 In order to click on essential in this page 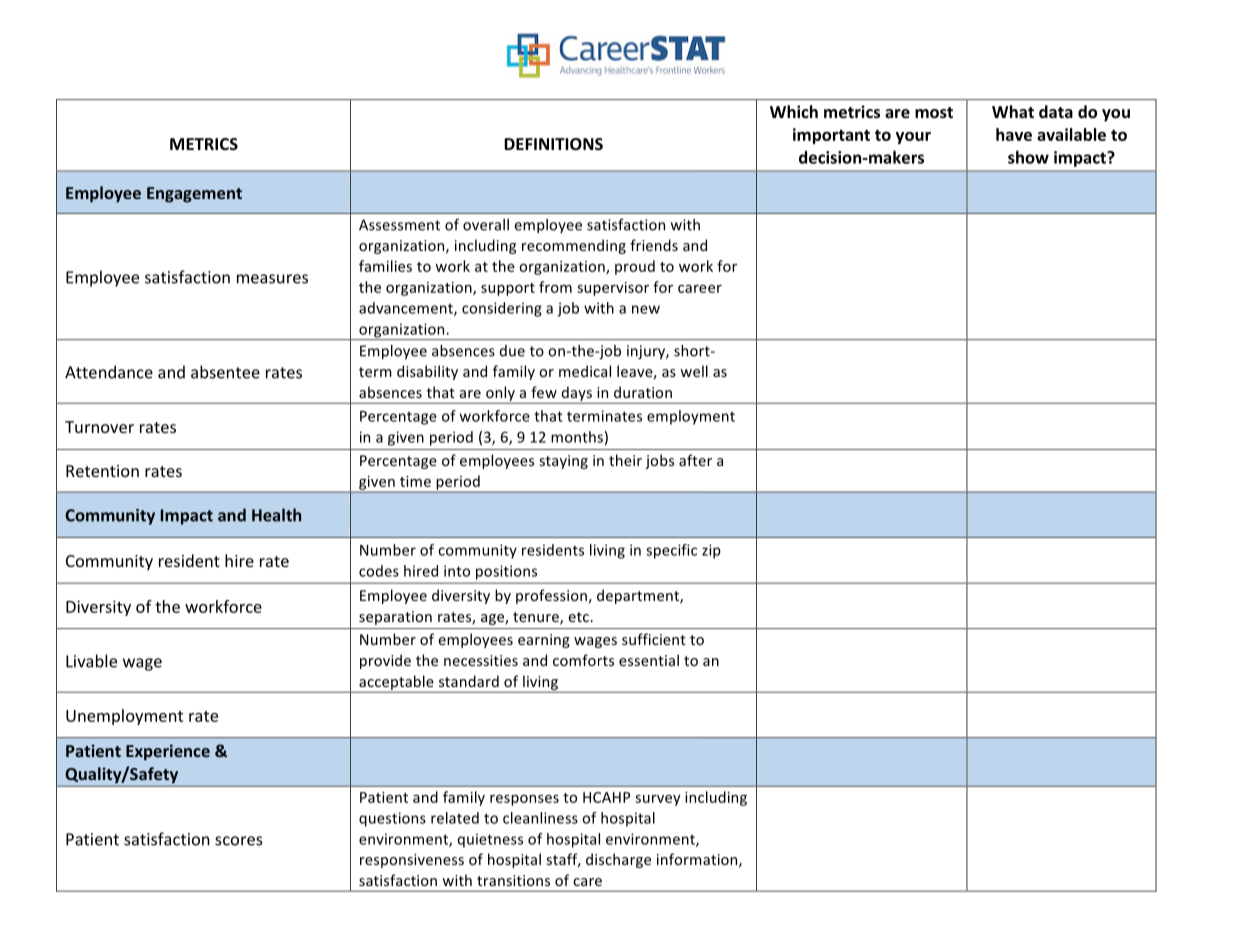, I will do `click(649, 660)`.
